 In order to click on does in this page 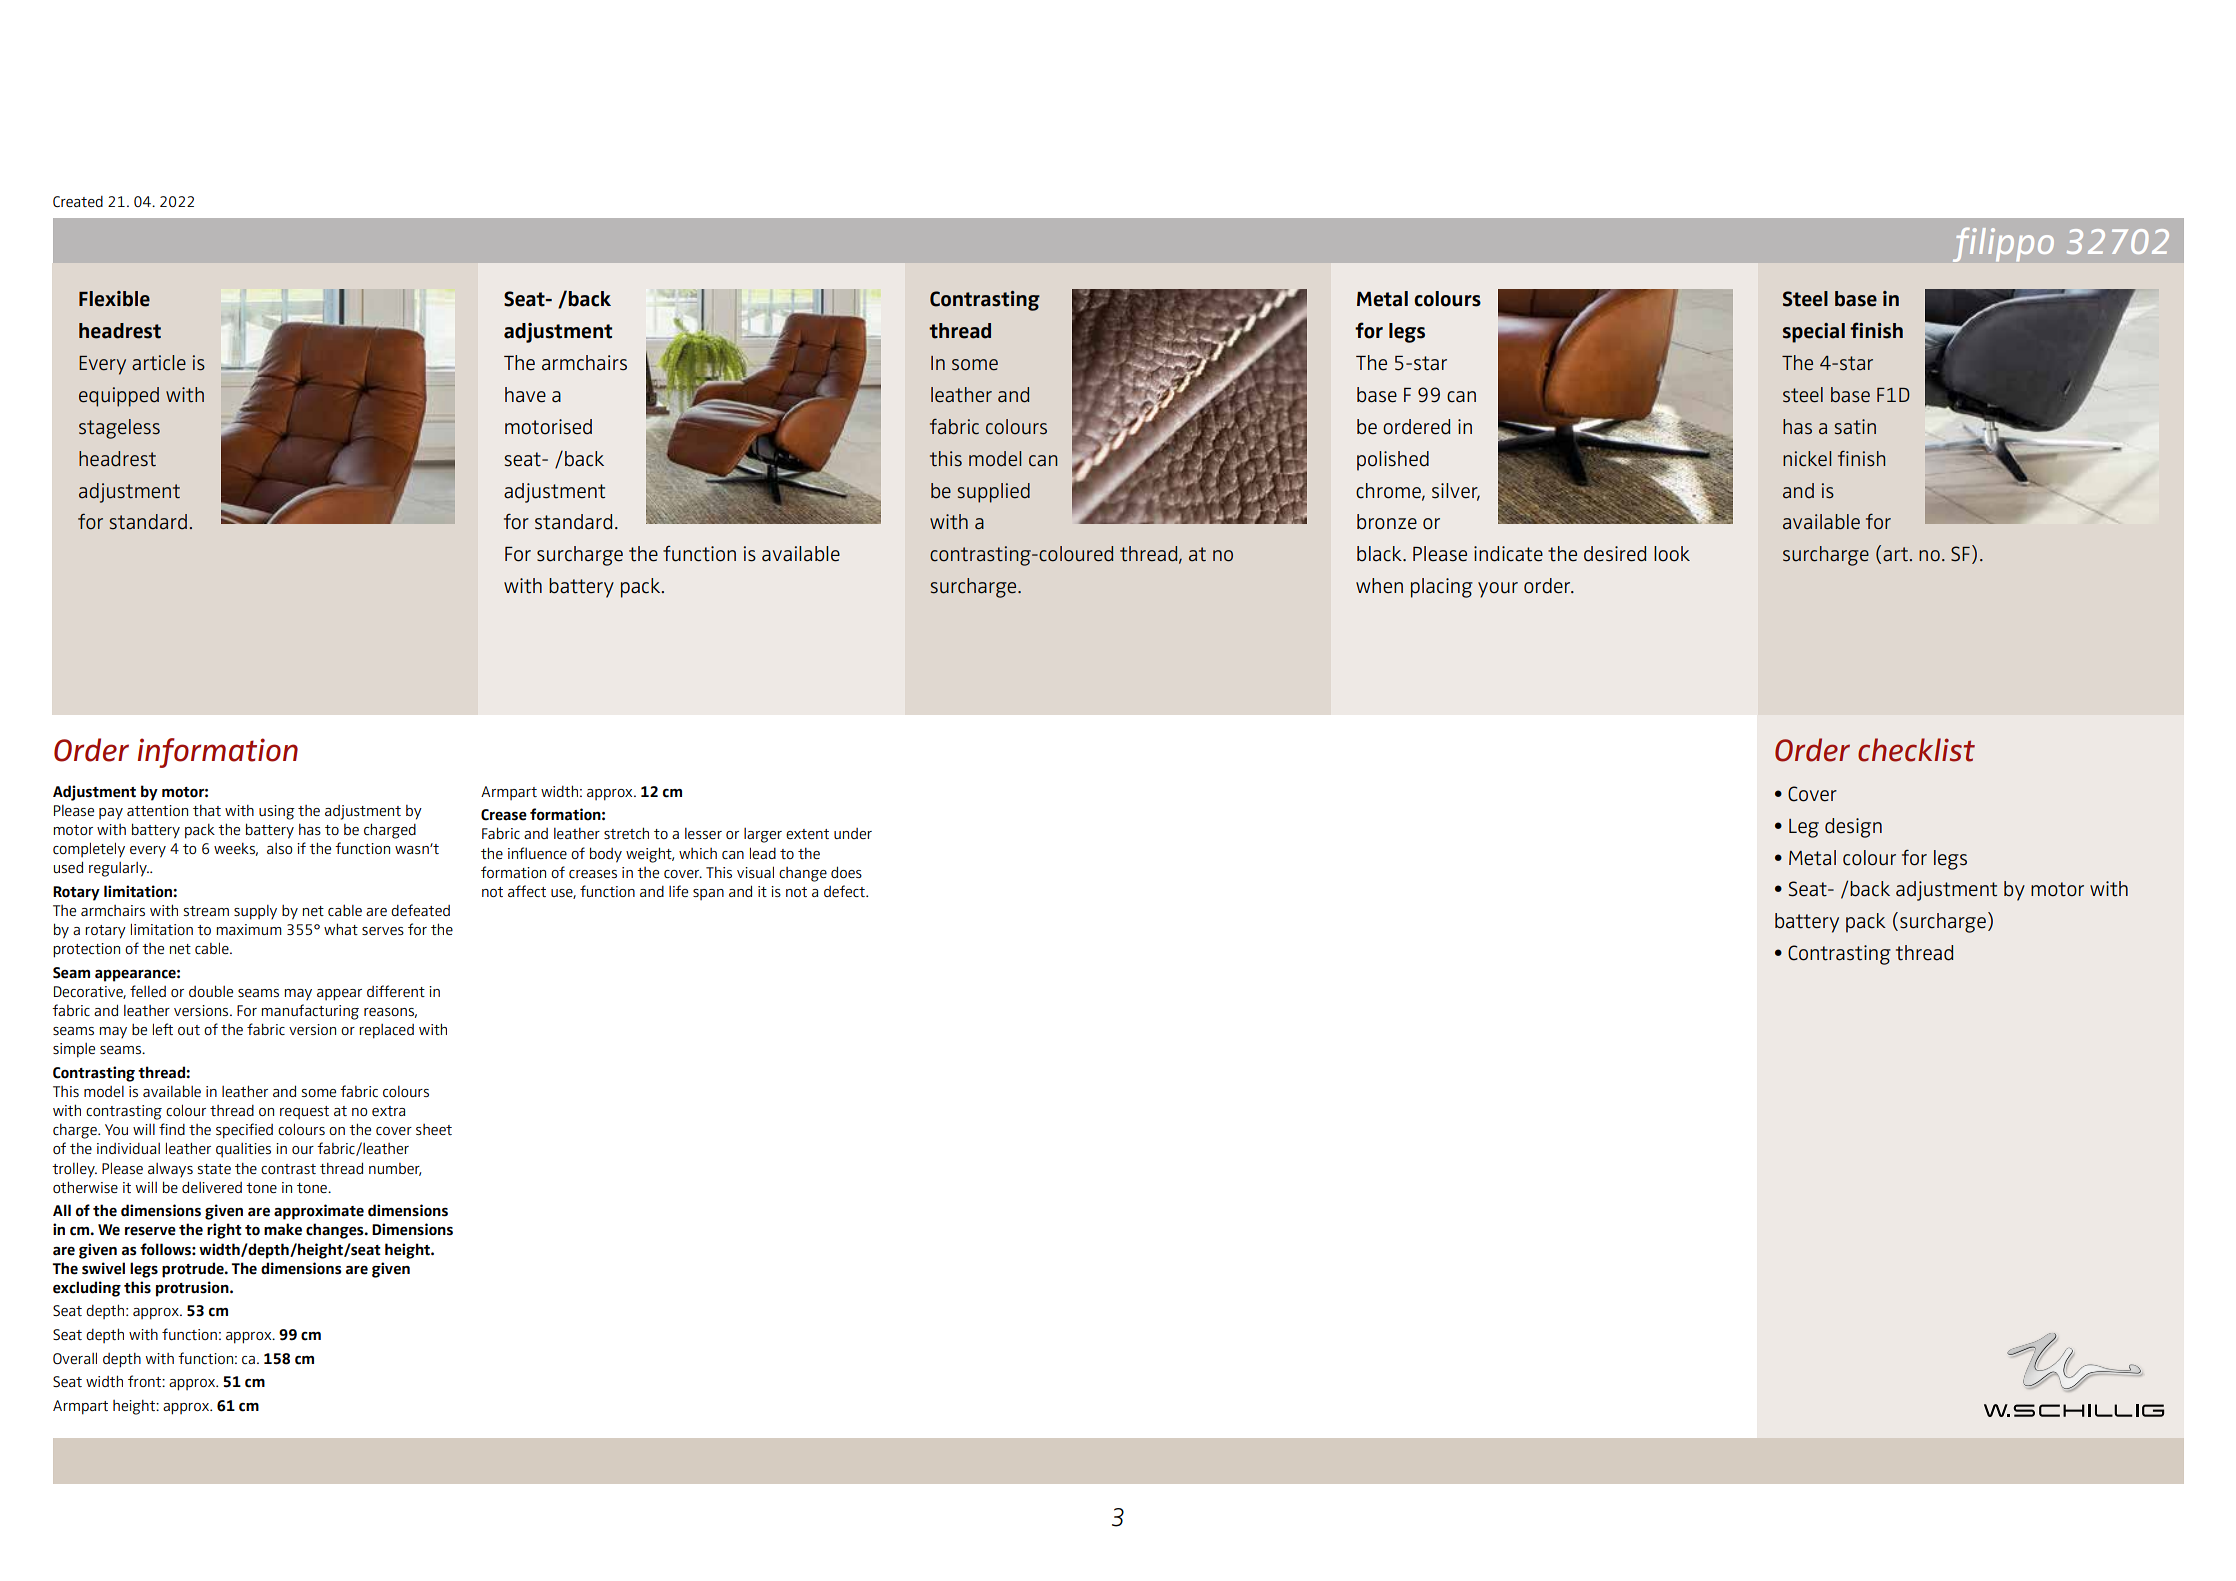, I will do `click(846, 872)`.
